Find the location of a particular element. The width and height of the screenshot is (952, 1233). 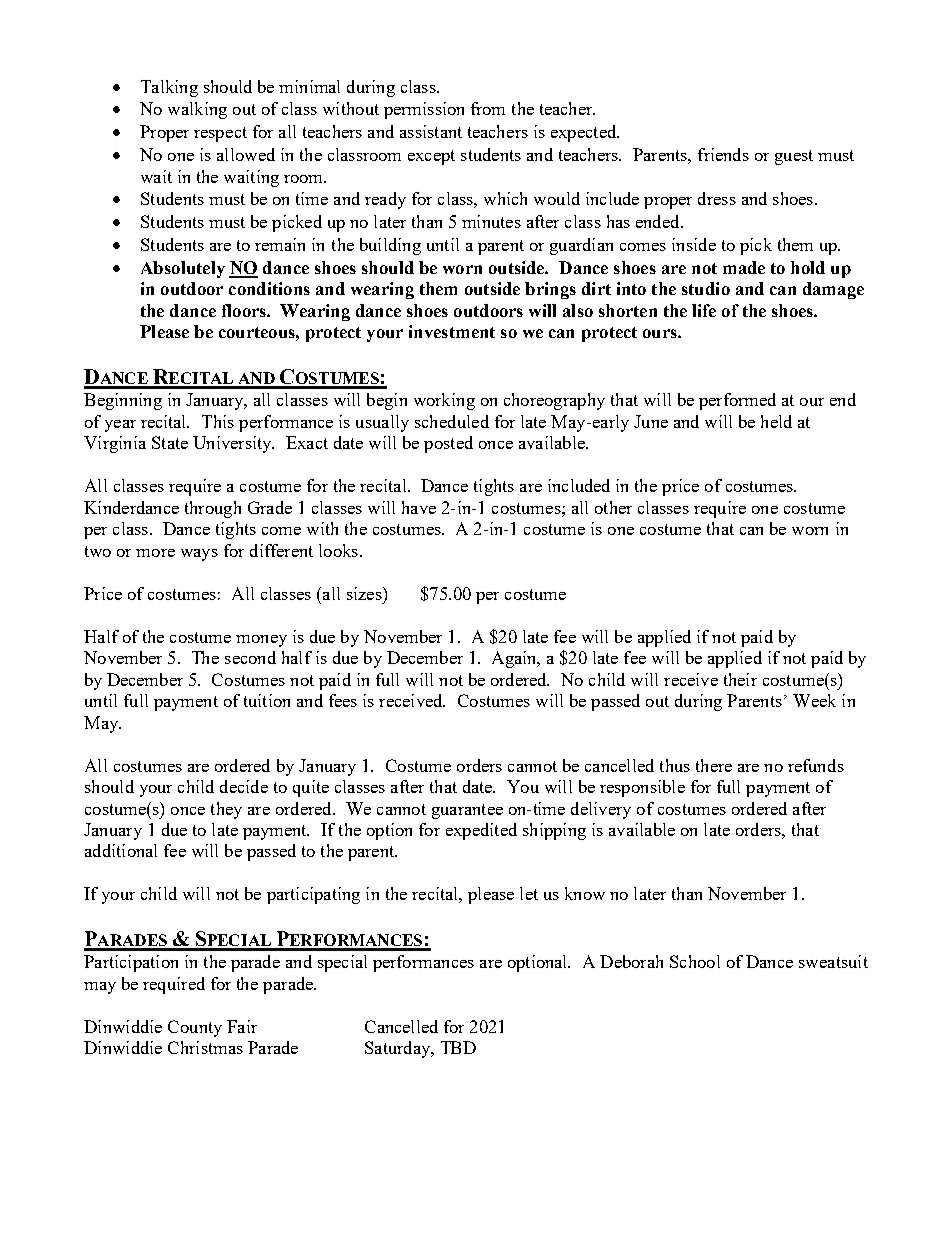

other is located at coordinates (613, 507).
